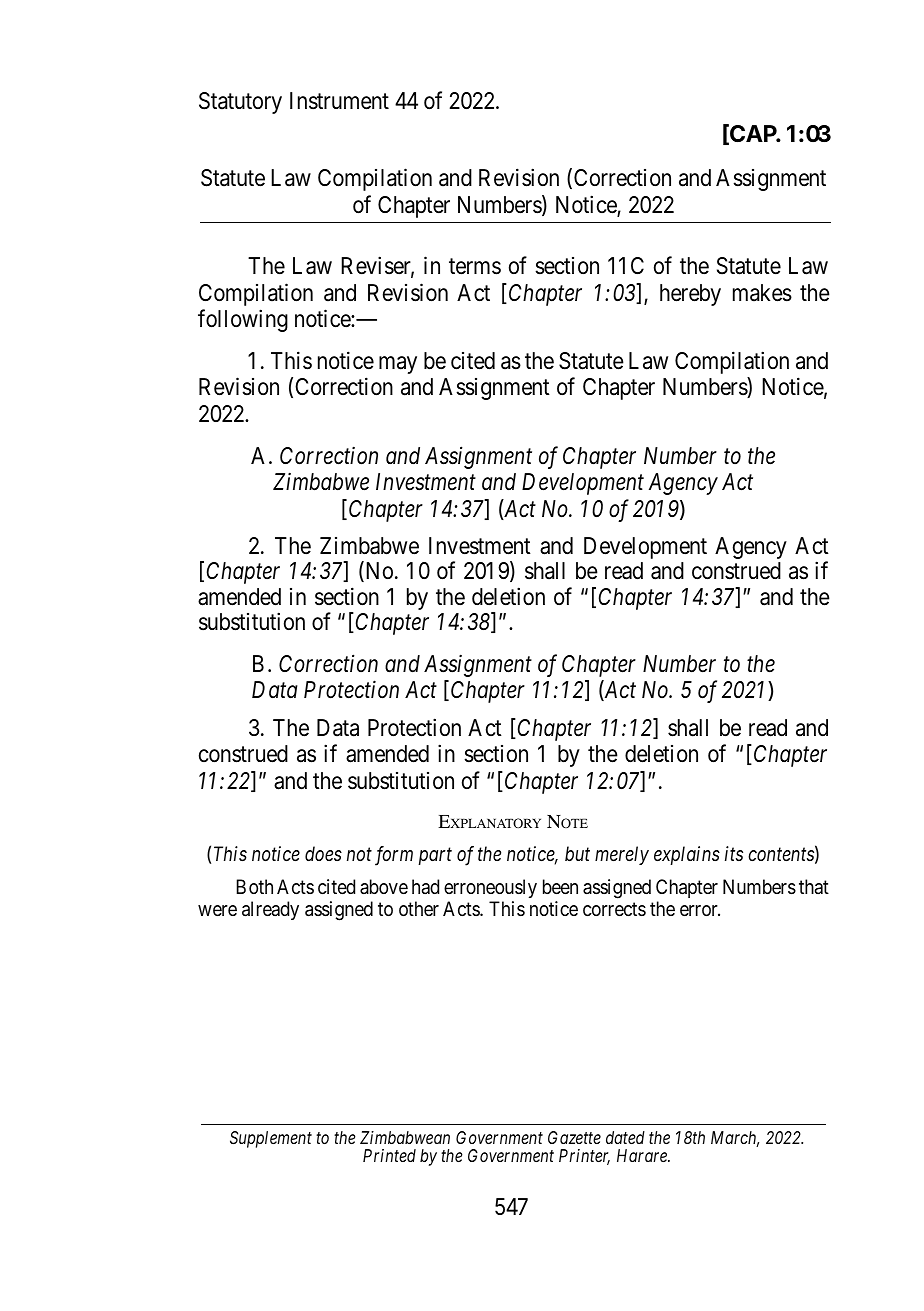 This screenshot has height=1311, width=924. Describe the element at coordinates (584, 1157) in the screenshot. I see `Printer` at that location.
